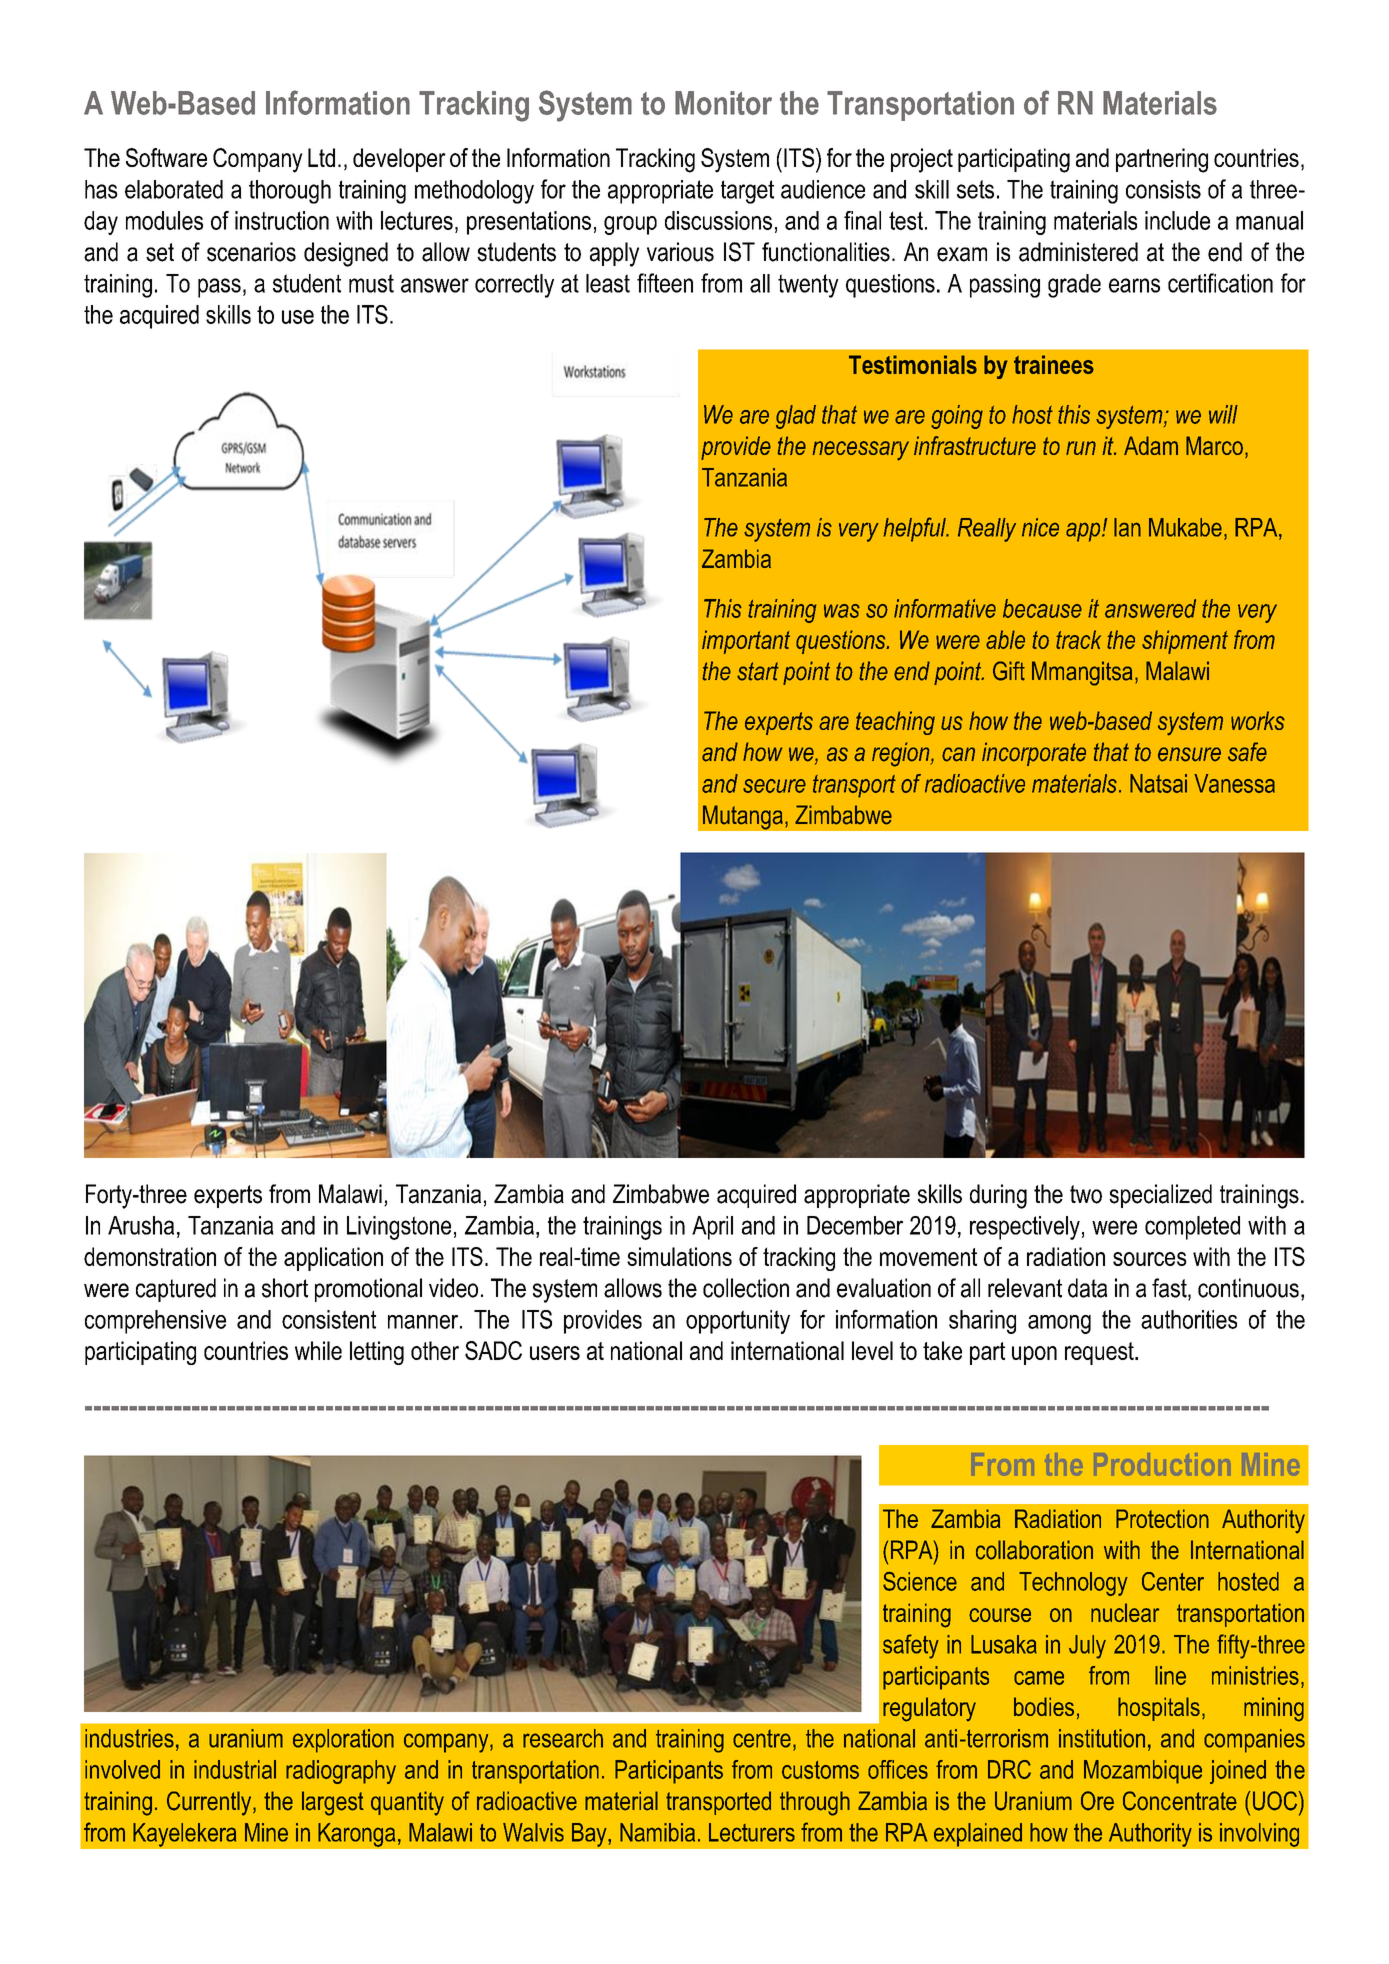 This screenshot has width=1389, height=1964. I want to click on thorough, so click(290, 192).
